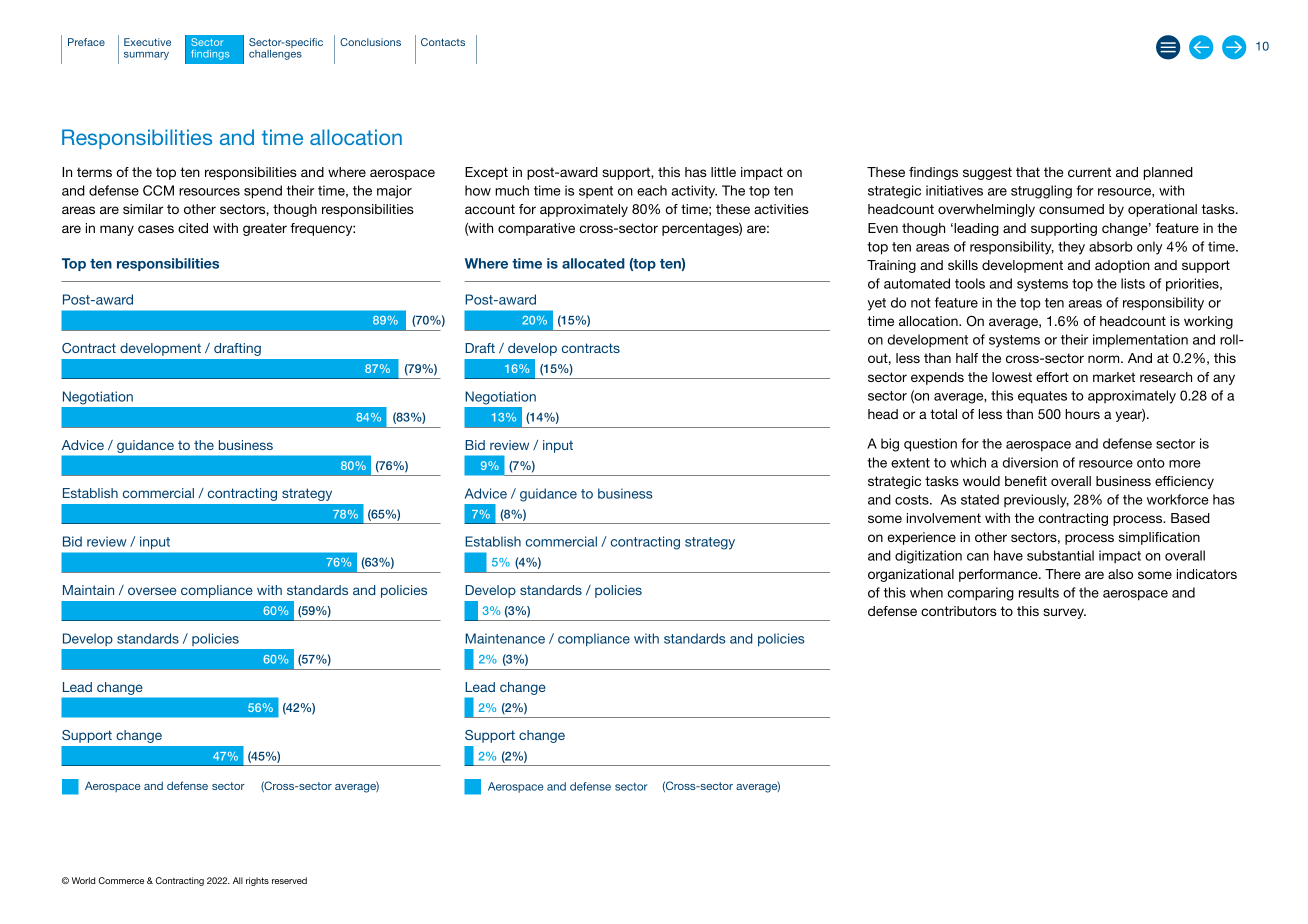  What do you see at coordinates (890, 445) in the image?
I see `big` at bounding box center [890, 445].
